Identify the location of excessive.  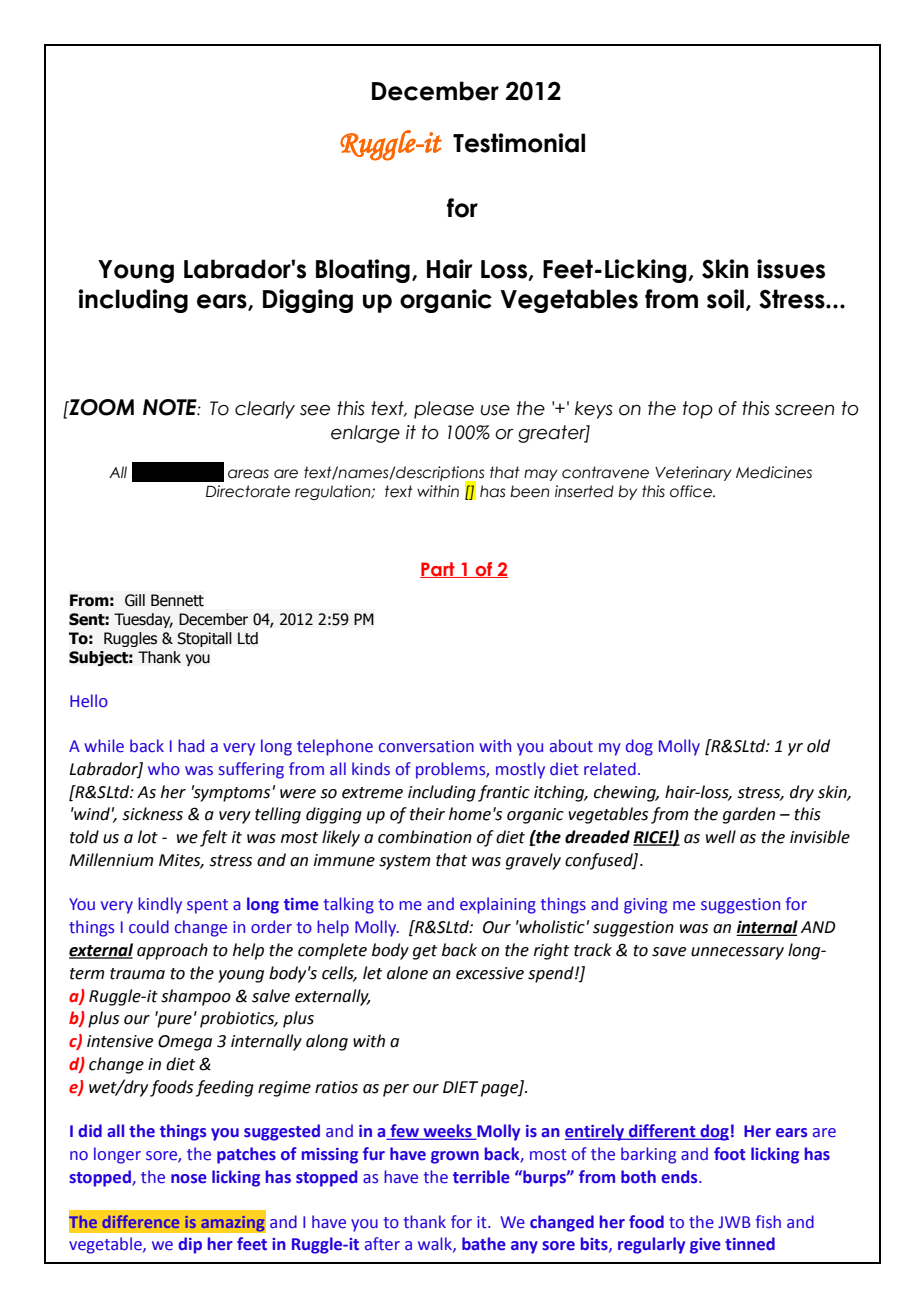
(490, 973).
